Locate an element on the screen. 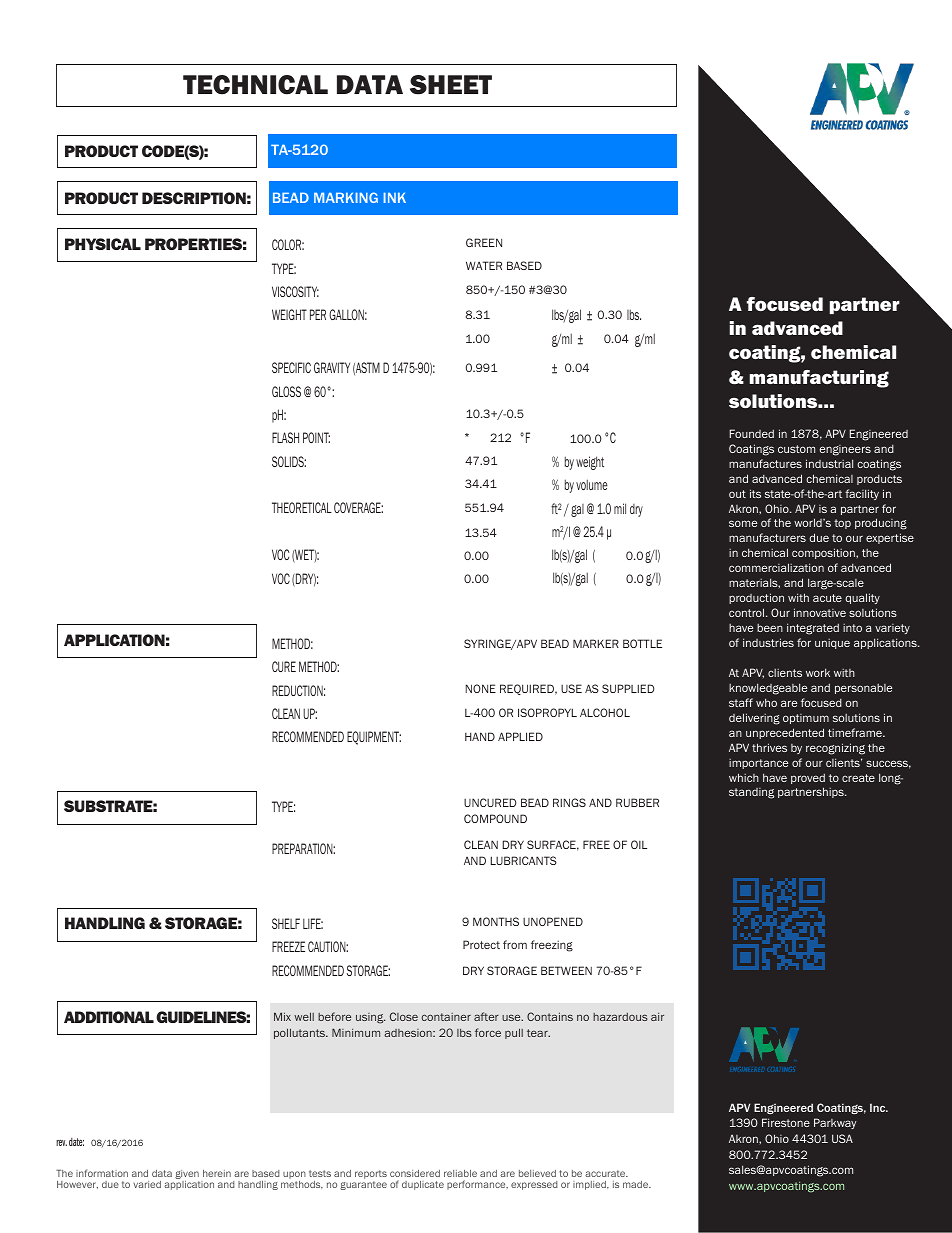 The height and width of the screenshot is (1233, 952). TECHNICAL is located at coordinates (255, 85).
